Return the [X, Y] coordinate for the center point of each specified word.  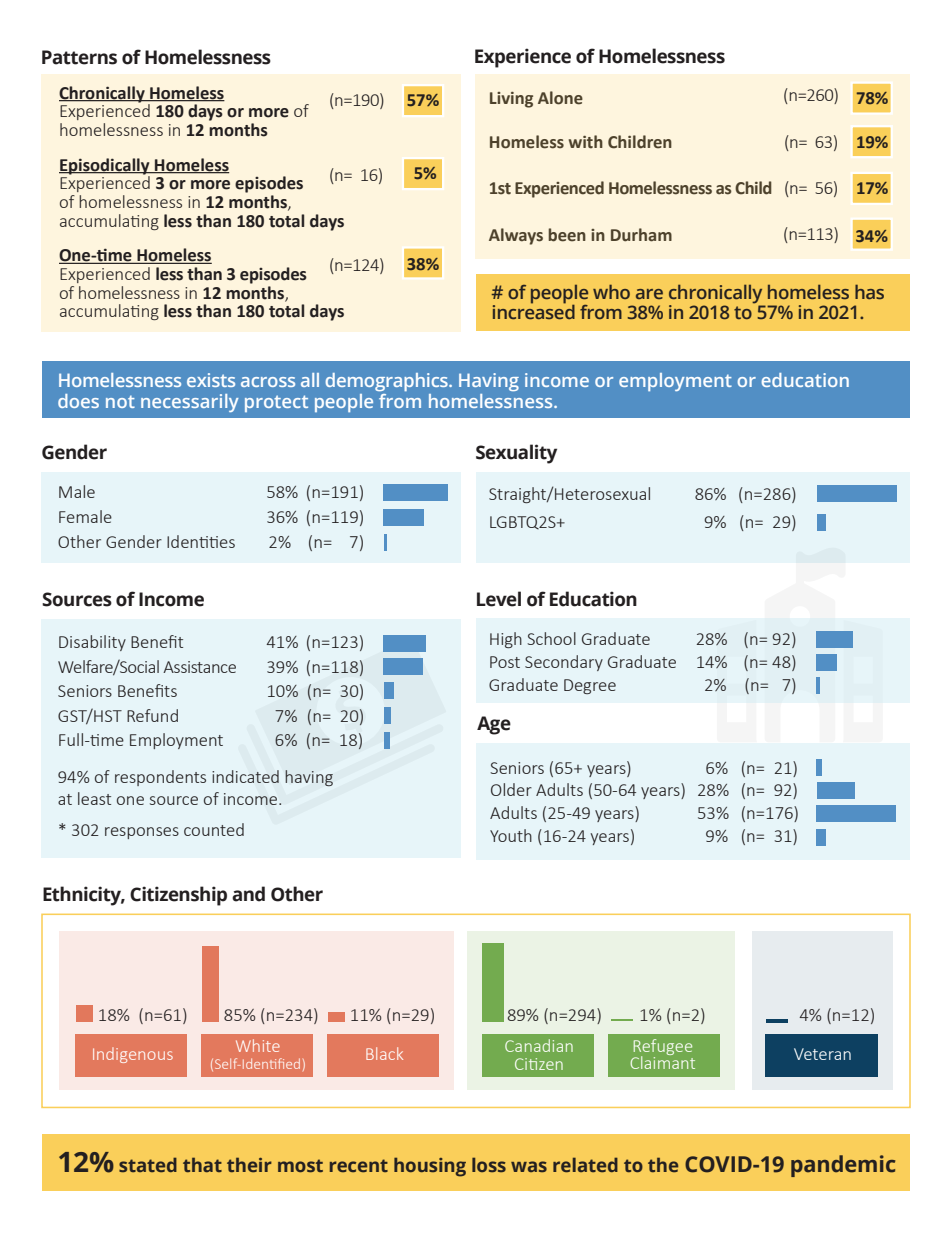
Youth [511, 835]
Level [499, 599]
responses [142, 833]
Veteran [822, 1054]
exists [211, 380]
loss [489, 1164]
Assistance [199, 667]
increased [534, 311]
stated [148, 1164]
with [586, 142]
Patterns [79, 57]
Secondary [564, 663]
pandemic [843, 1166]
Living [511, 100]
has [869, 291]
